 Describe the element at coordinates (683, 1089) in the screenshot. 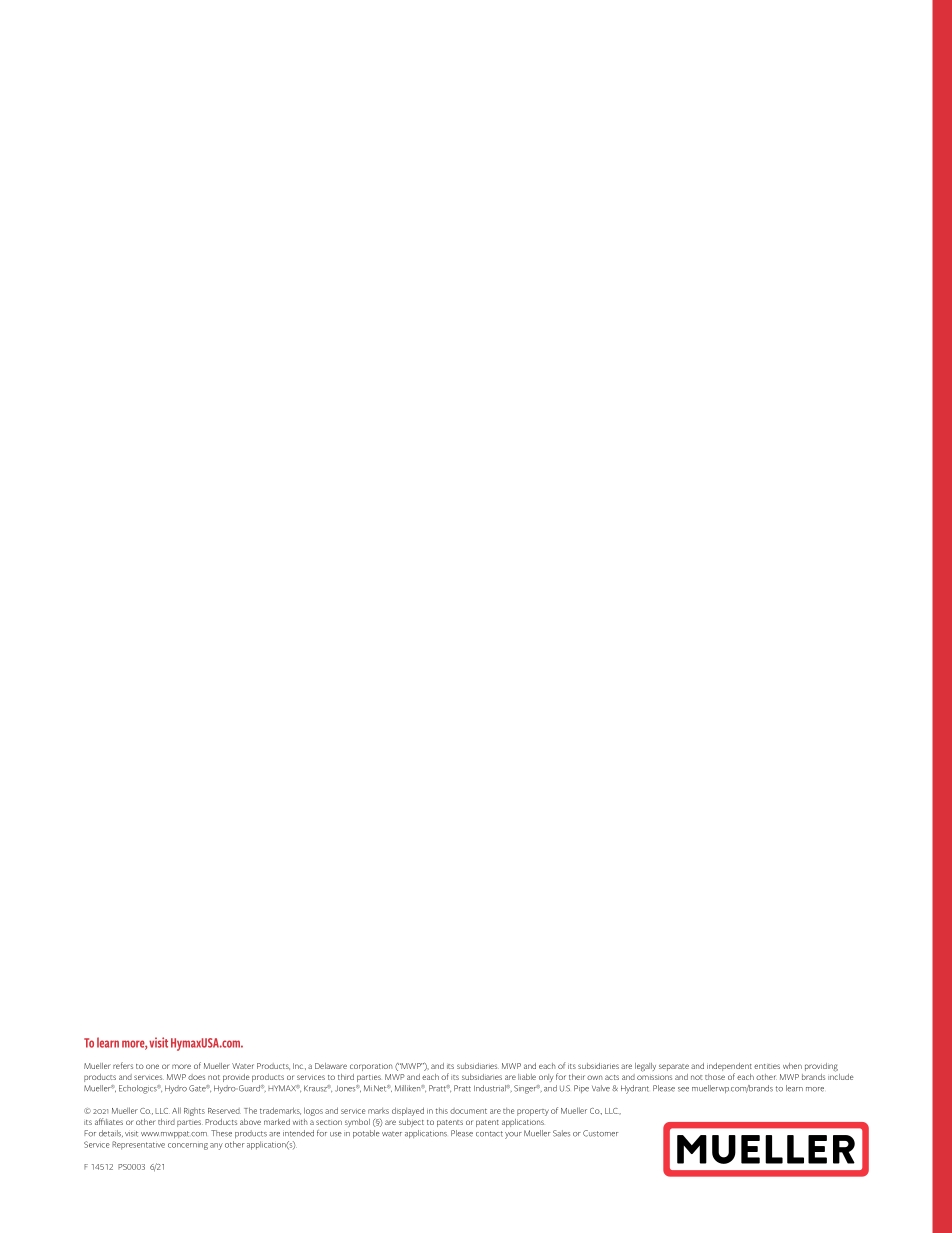

I see `see` at that location.
